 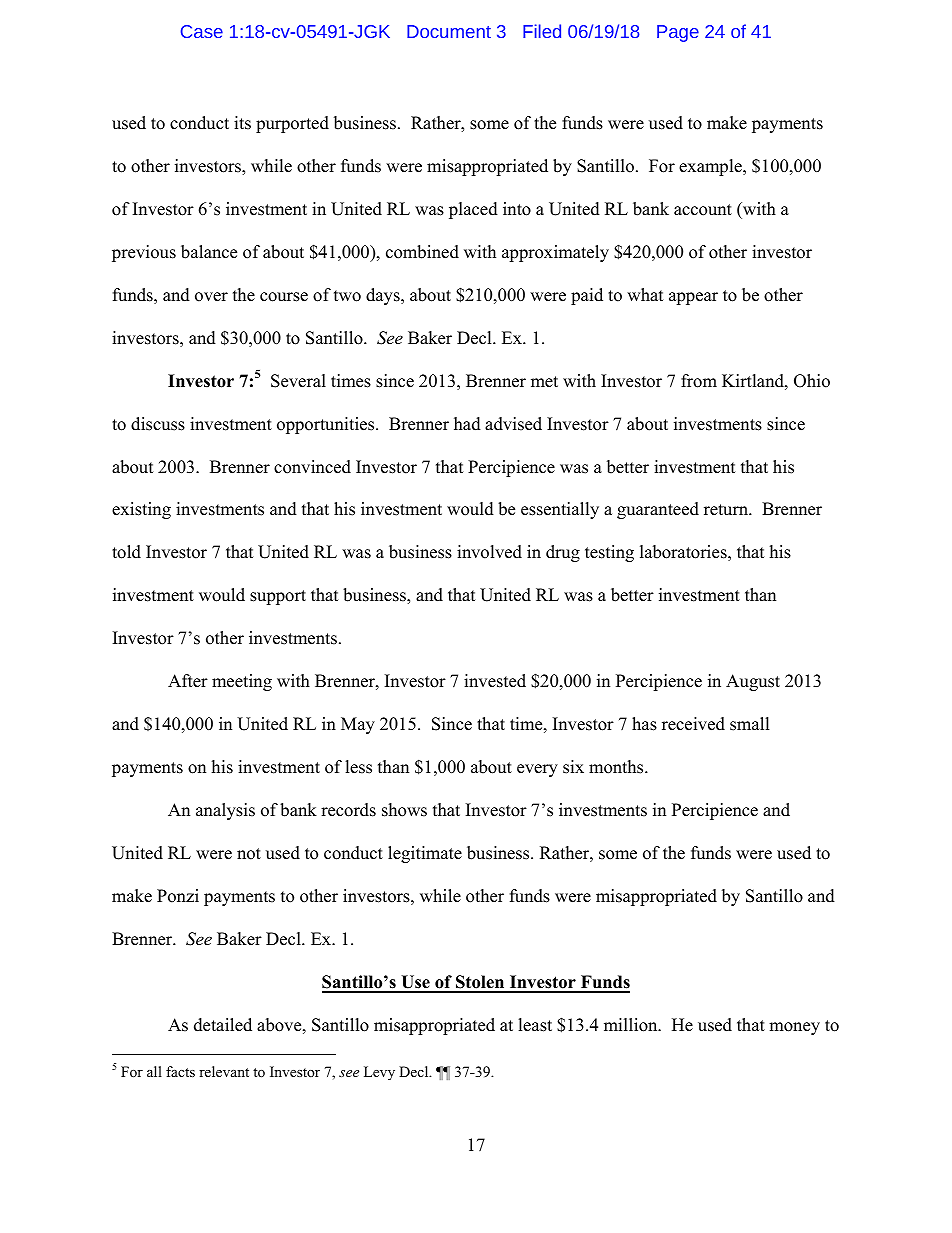 I want to click on involved, so click(x=489, y=552).
